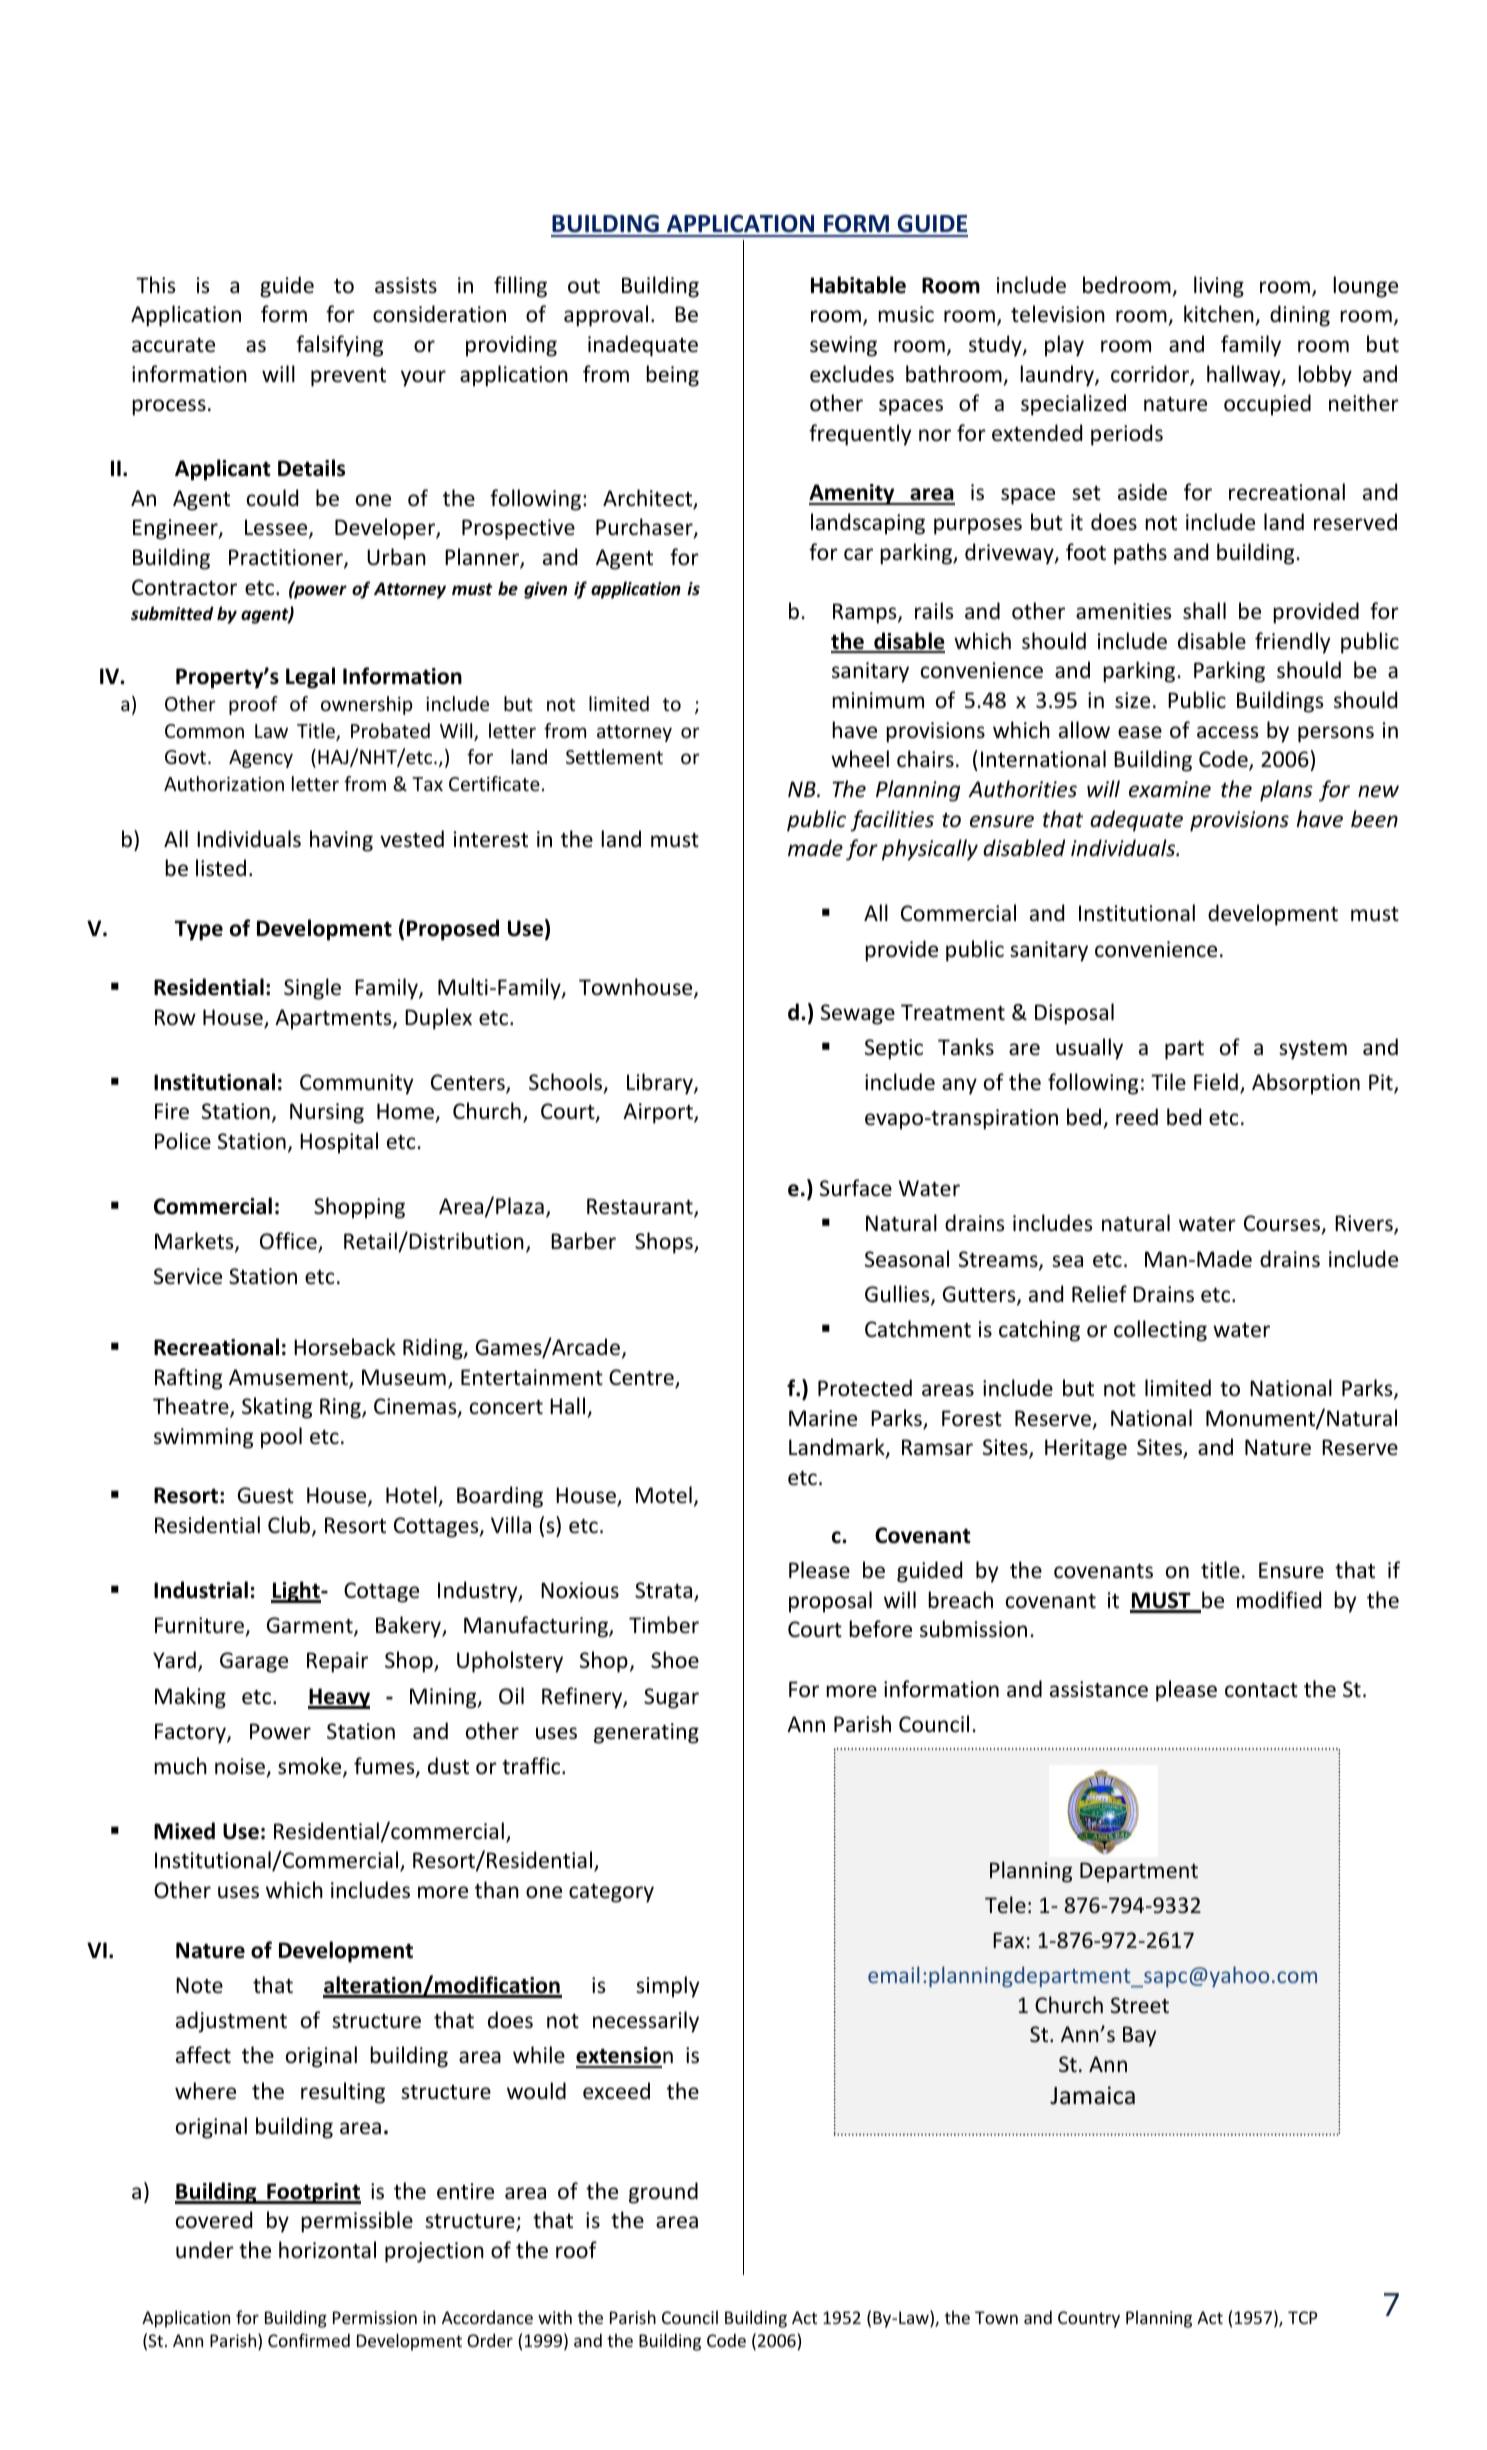 Image resolution: width=1487 pixels, height=2450 pixels. What do you see at coordinates (184, 1831) in the page?
I see `Mixed` at bounding box center [184, 1831].
